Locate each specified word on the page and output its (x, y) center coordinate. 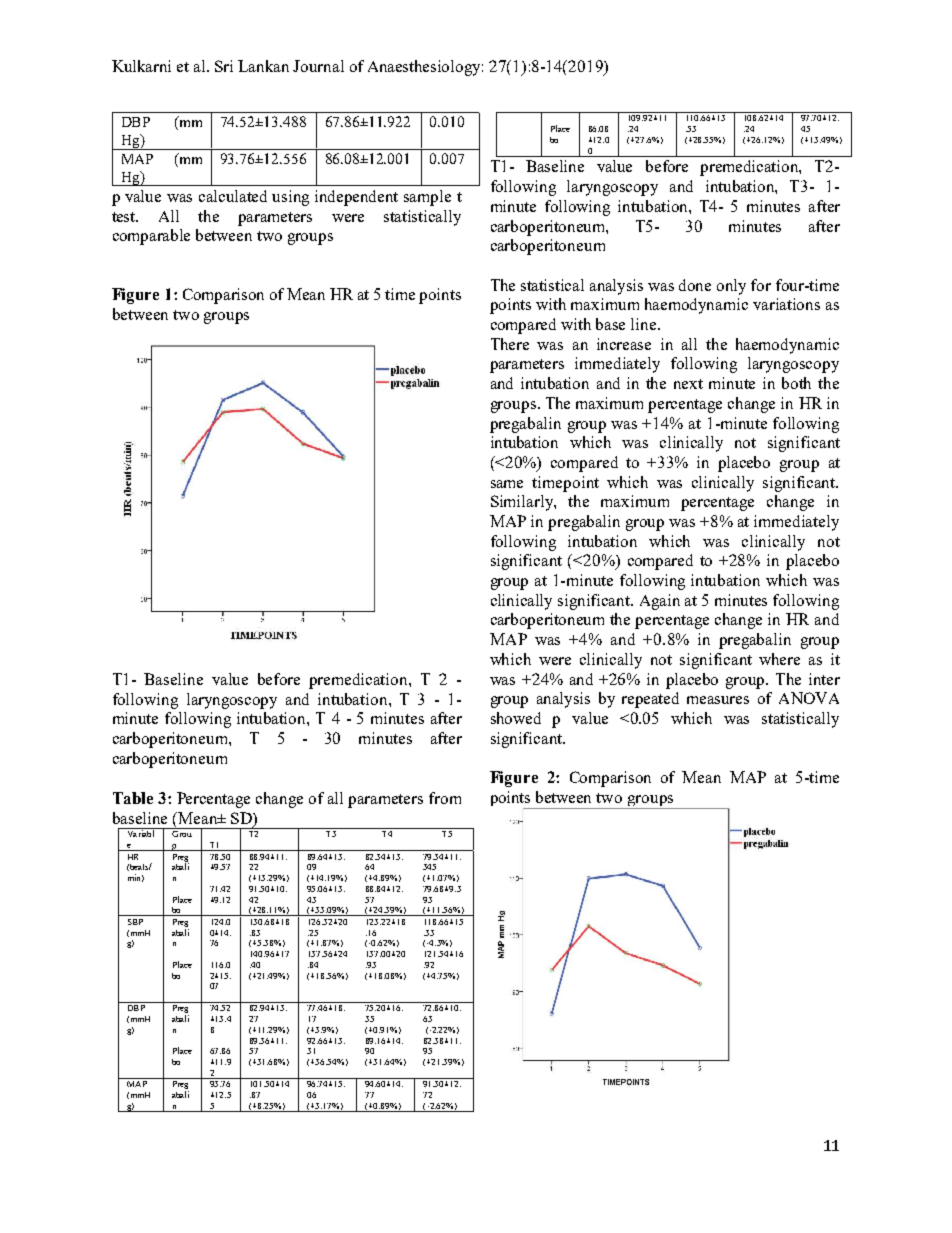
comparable (151, 237)
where (779, 659)
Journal (318, 66)
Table (133, 798)
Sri (224, 66)
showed (516, 718)
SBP (135, 922)
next (688, 384)
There (510, 344)
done (695, 285)
